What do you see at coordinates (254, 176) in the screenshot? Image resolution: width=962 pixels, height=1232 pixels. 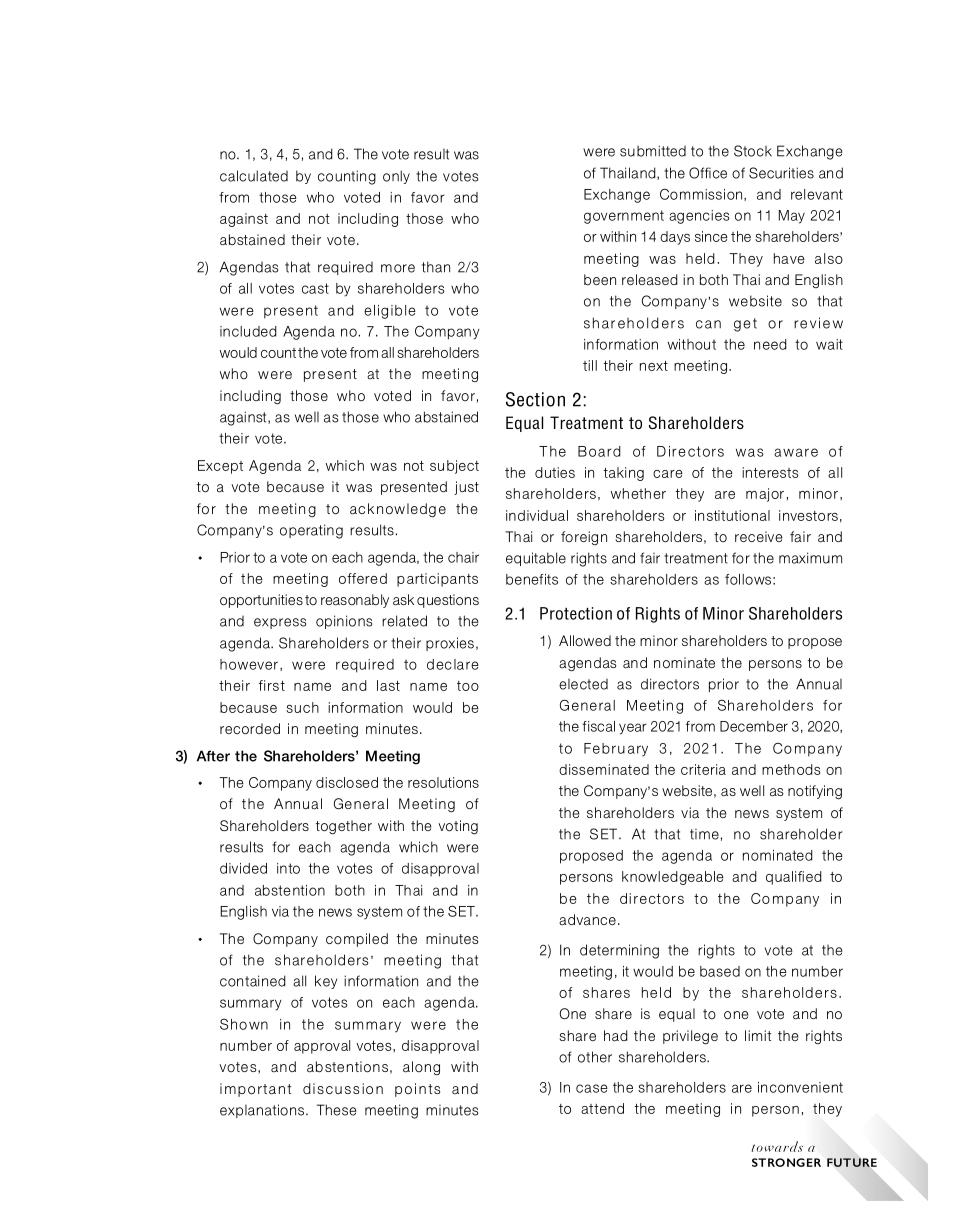 I see `calculated` at bounding box center [254, 176].
